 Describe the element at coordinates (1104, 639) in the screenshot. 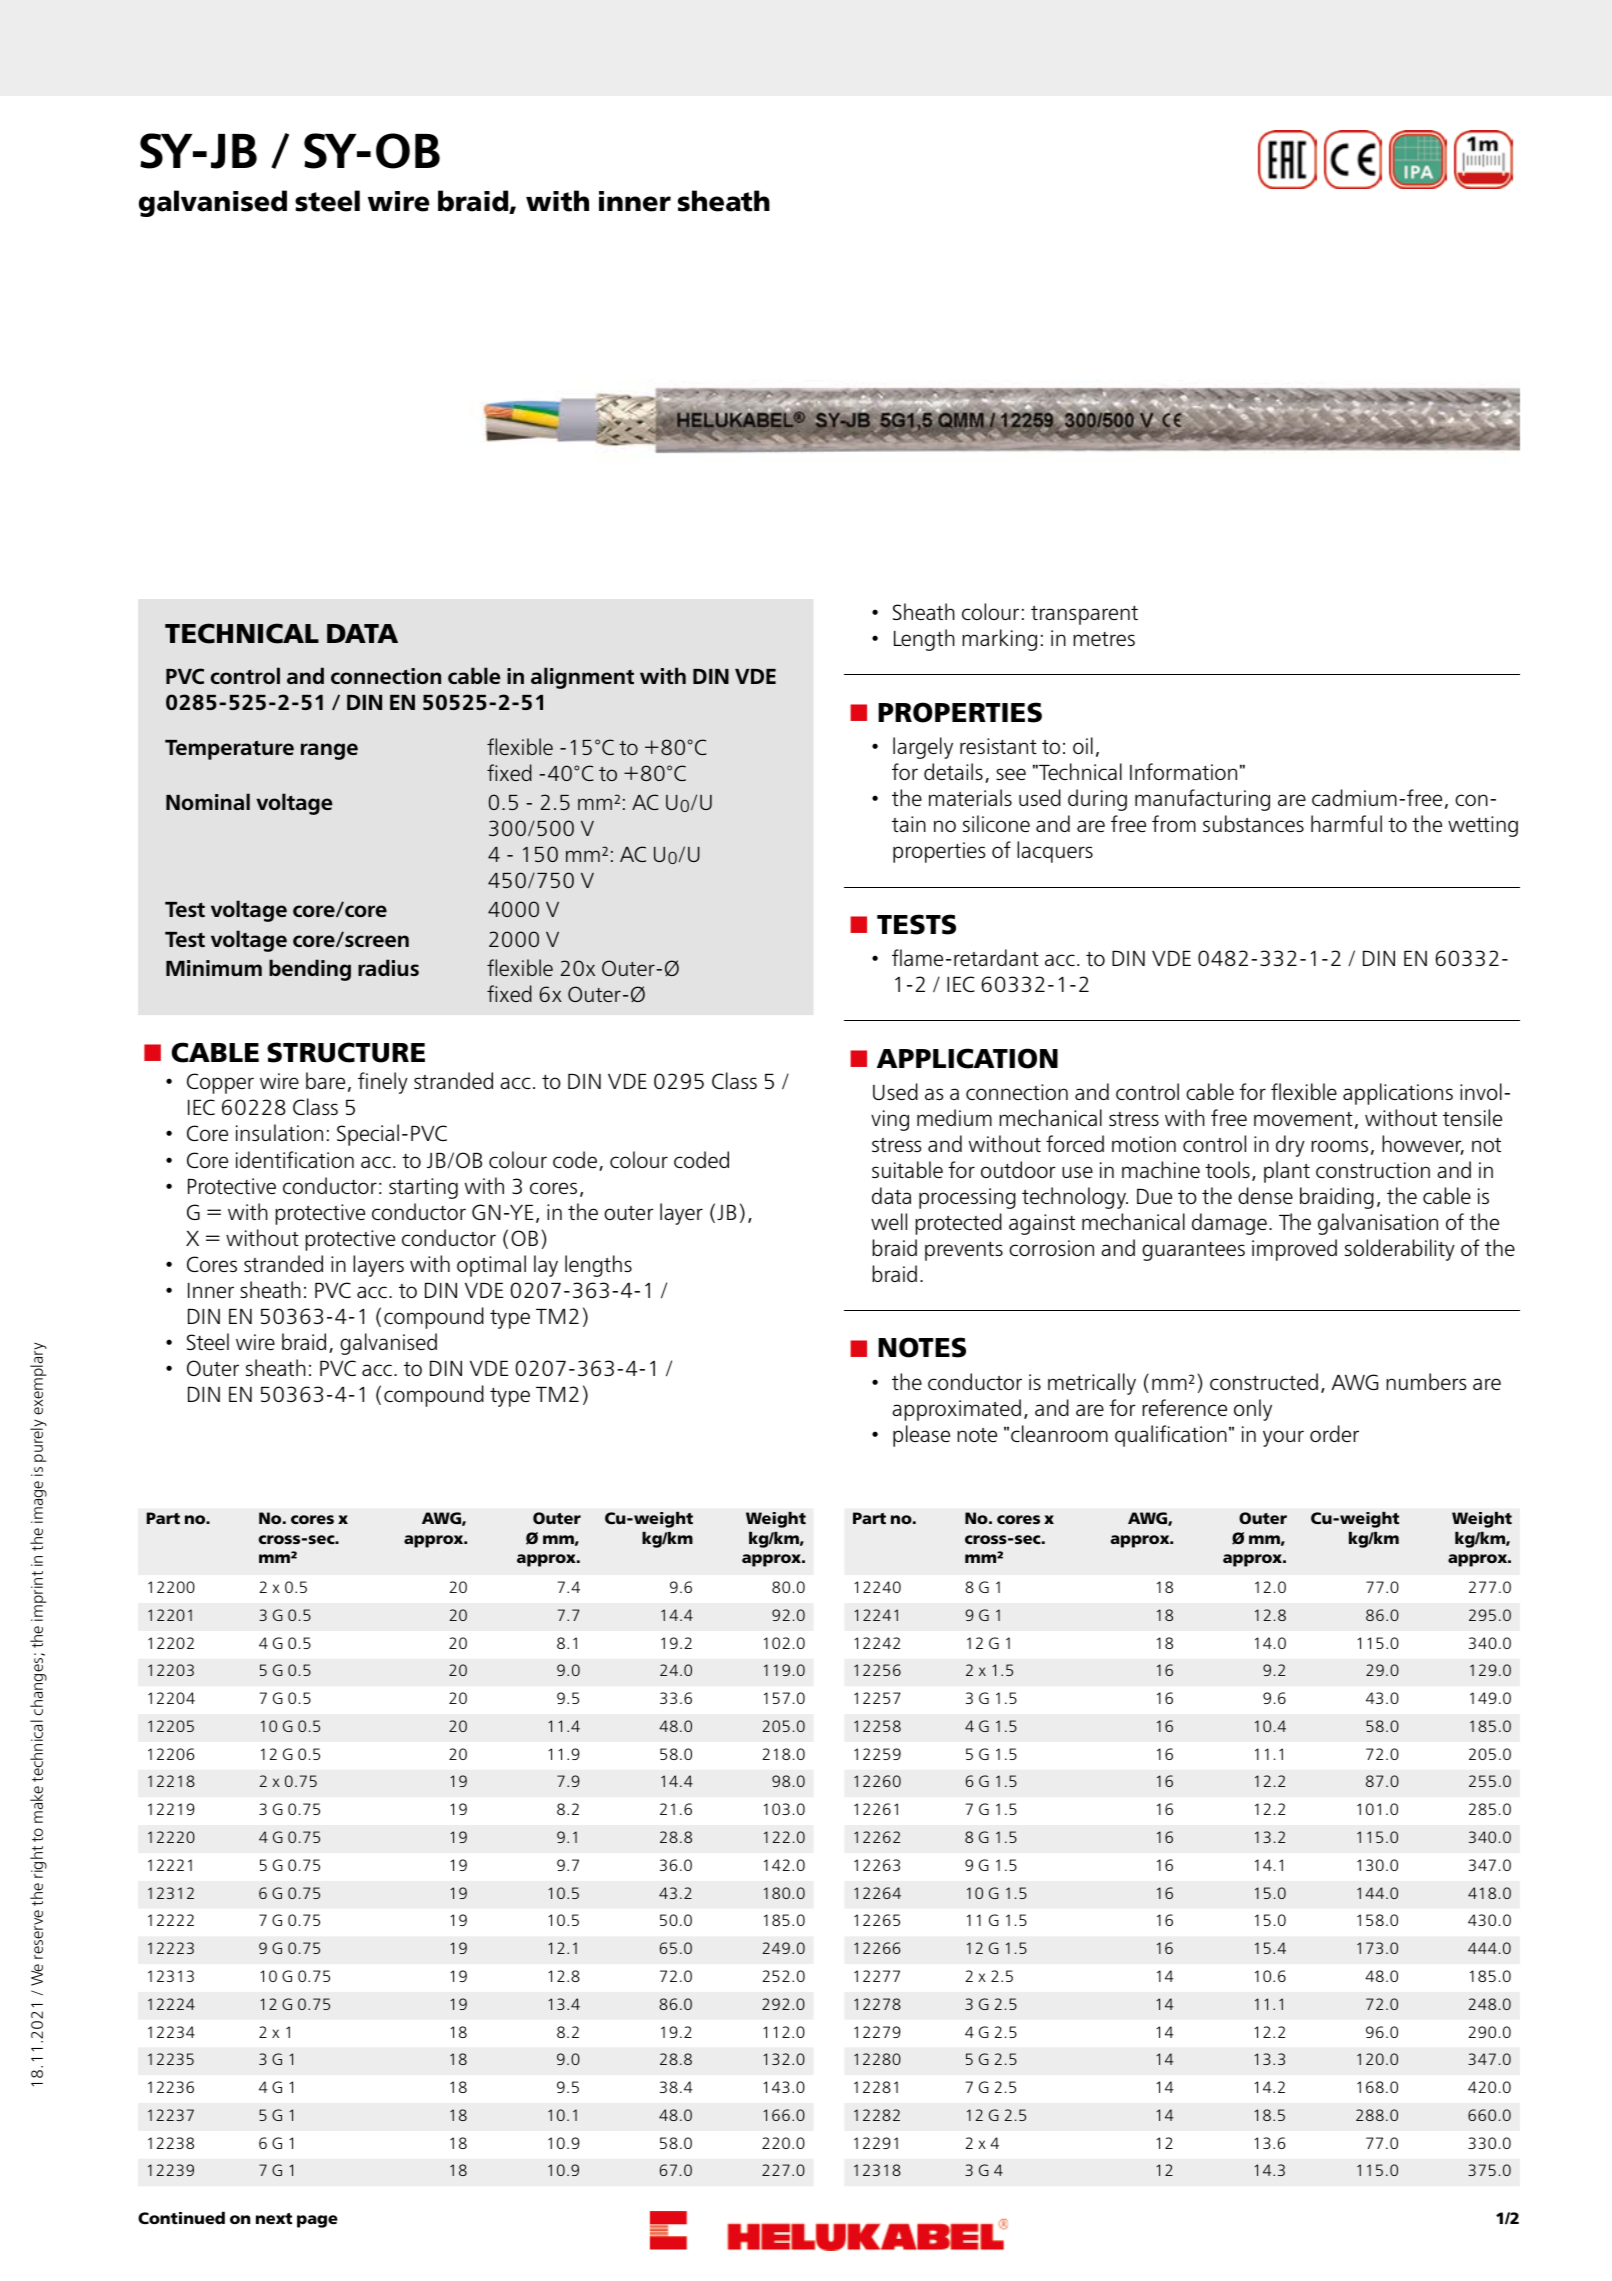

I see `metres` at that location.
